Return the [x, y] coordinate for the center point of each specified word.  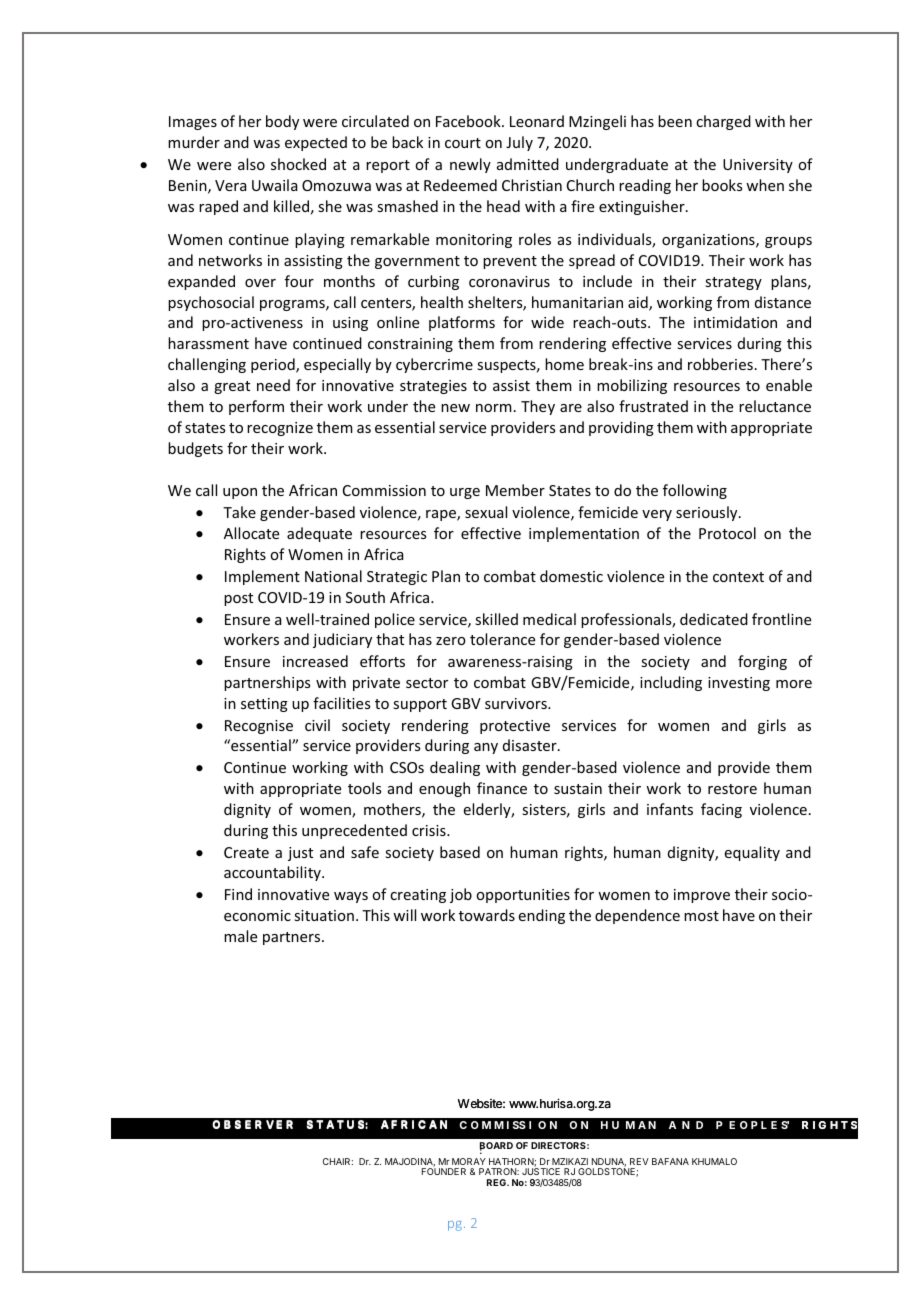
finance [502, 788]
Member [515, 490]
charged [723, 122]
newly [470, 165]
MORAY [469, 1161]
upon [240, 493]
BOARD [496, 1146]
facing [721, 810]
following [695, 491]
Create [246, 852]
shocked [298, 164]
